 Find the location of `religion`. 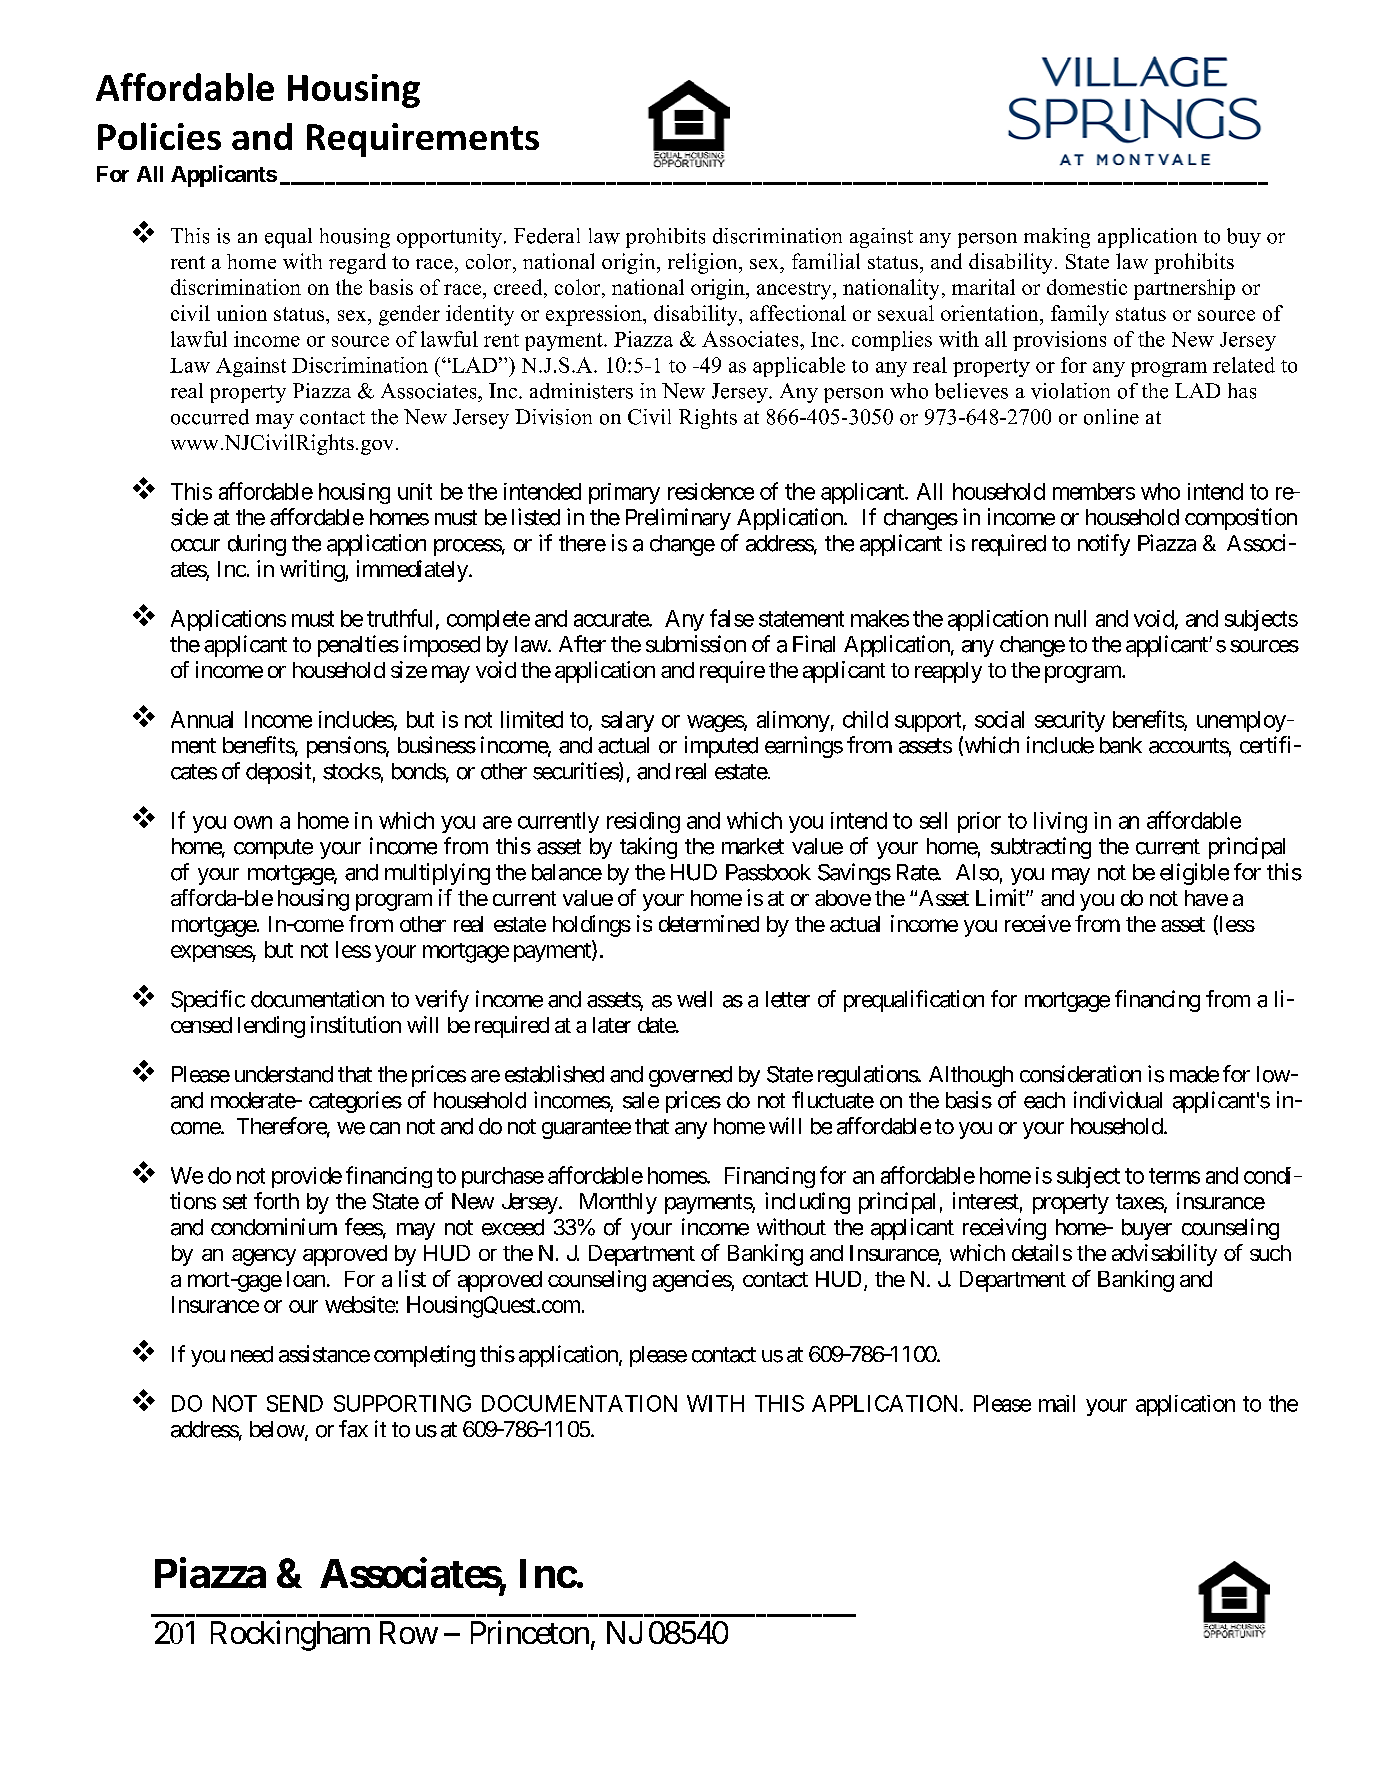

religion is located at coordinates (704, 263).
